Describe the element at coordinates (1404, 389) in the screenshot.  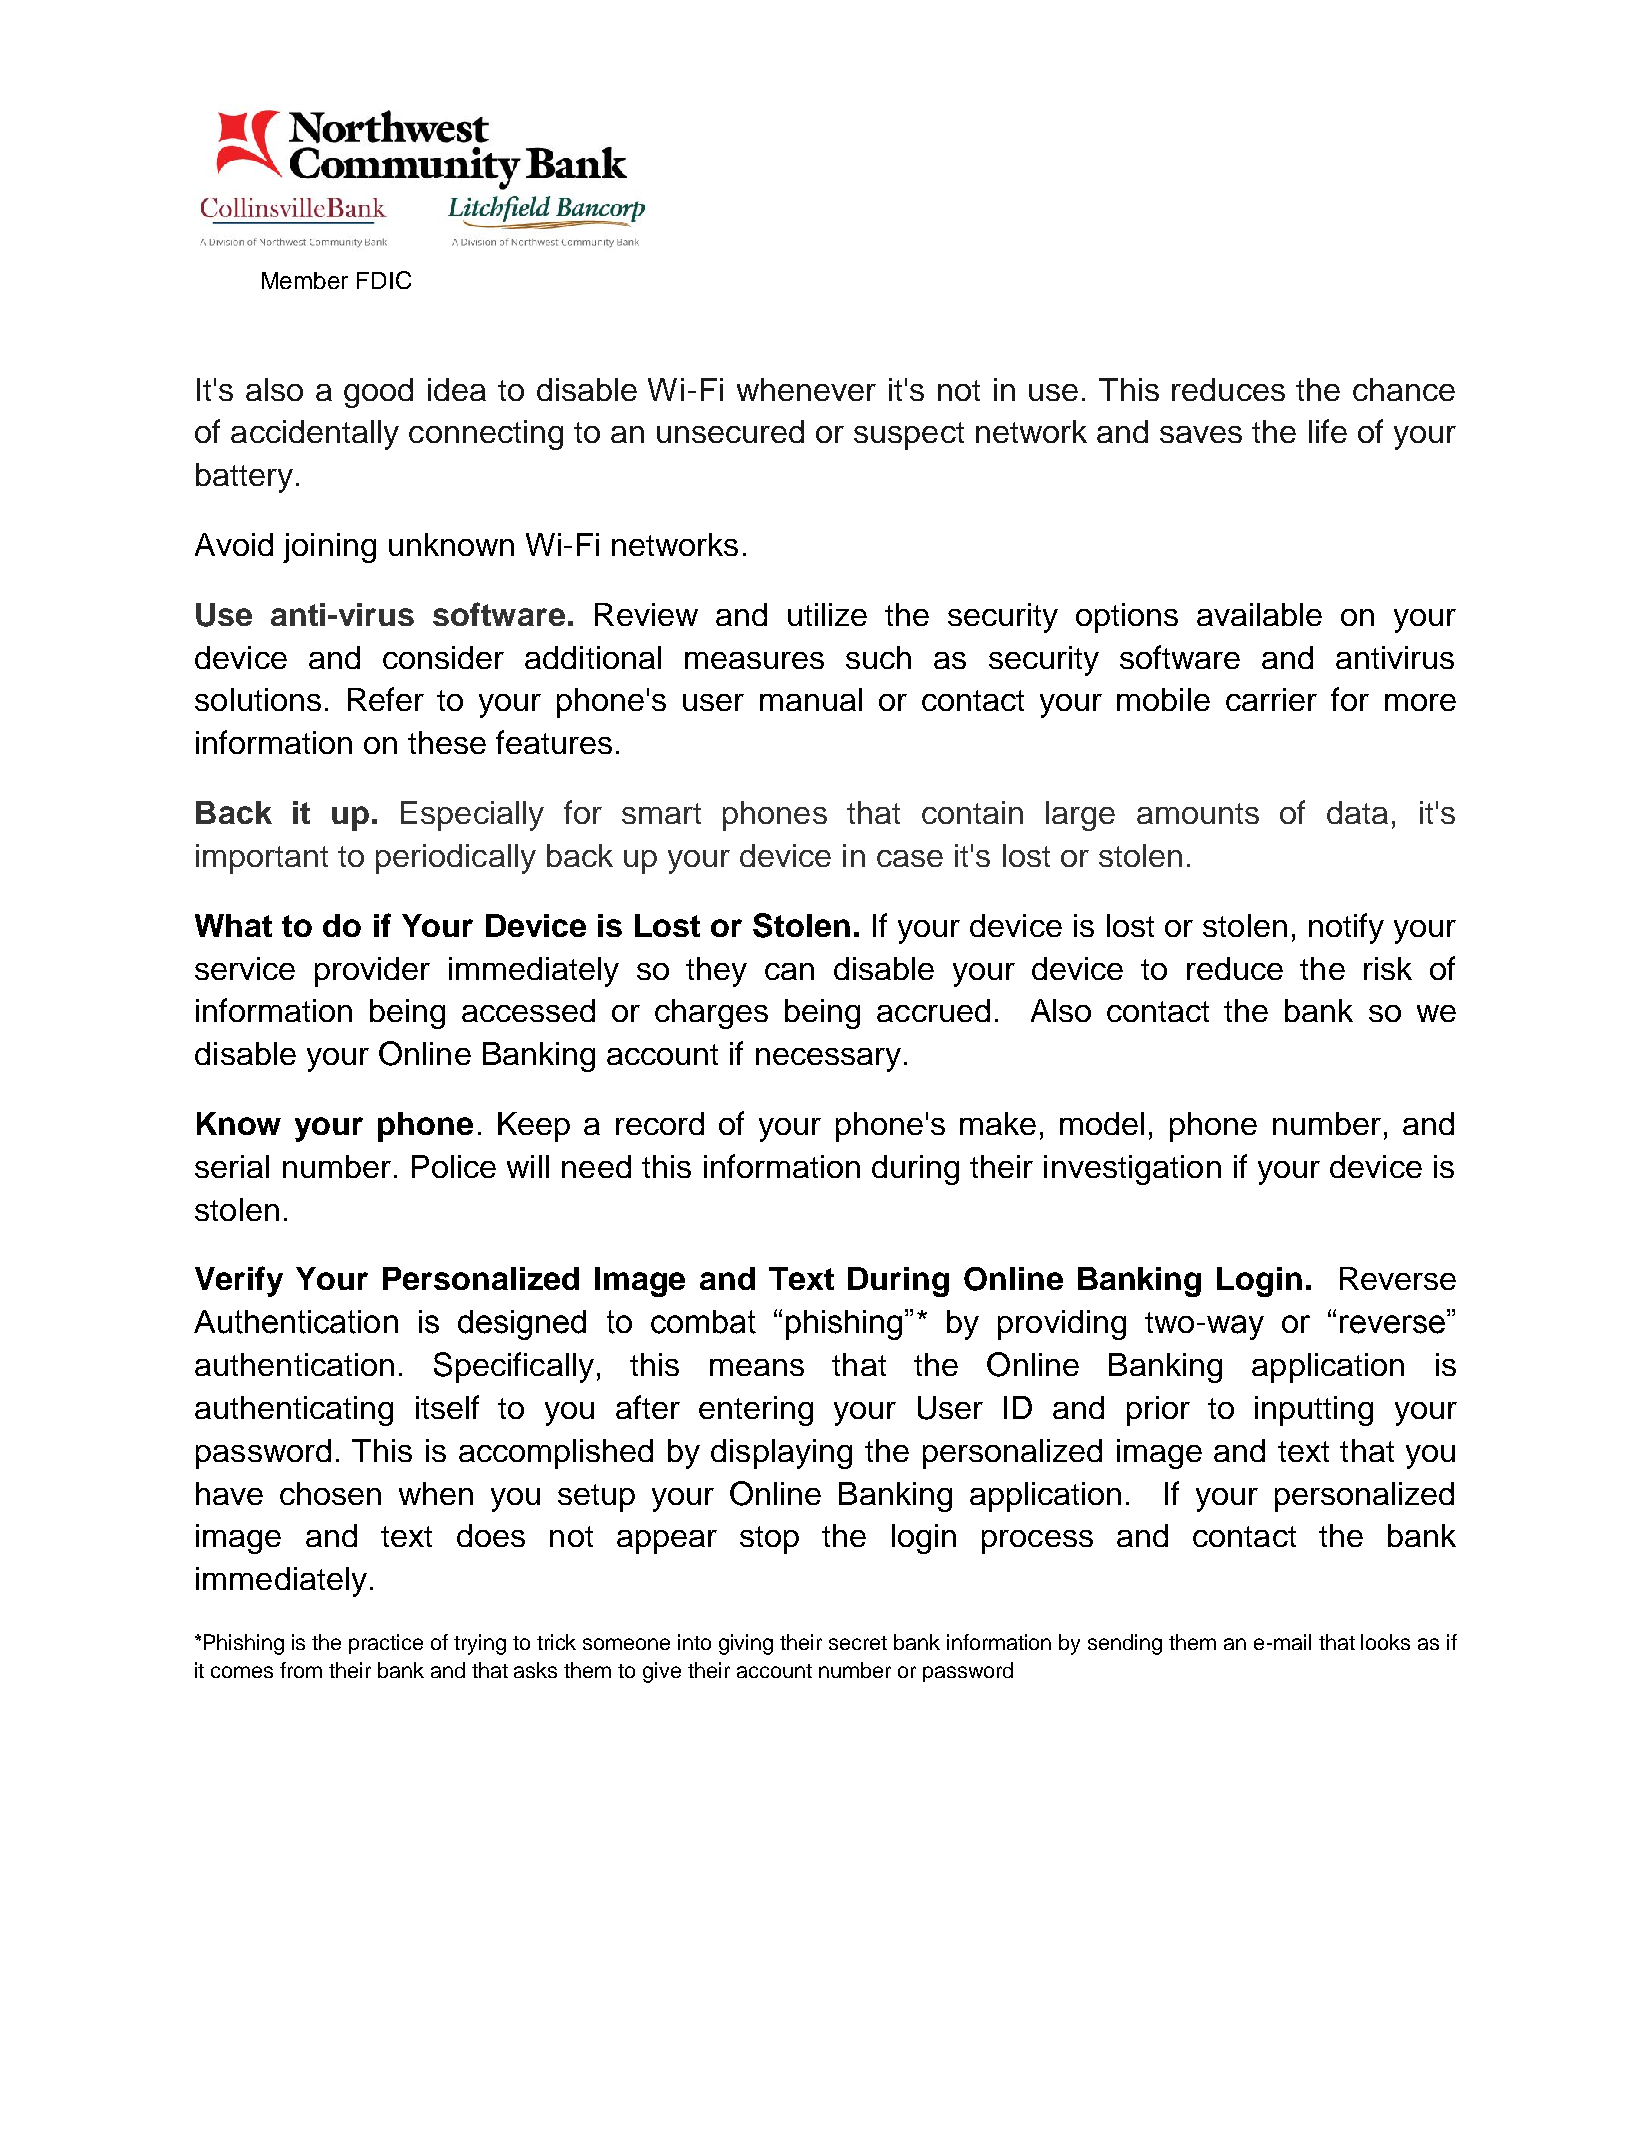
I see `chance` at that location.
